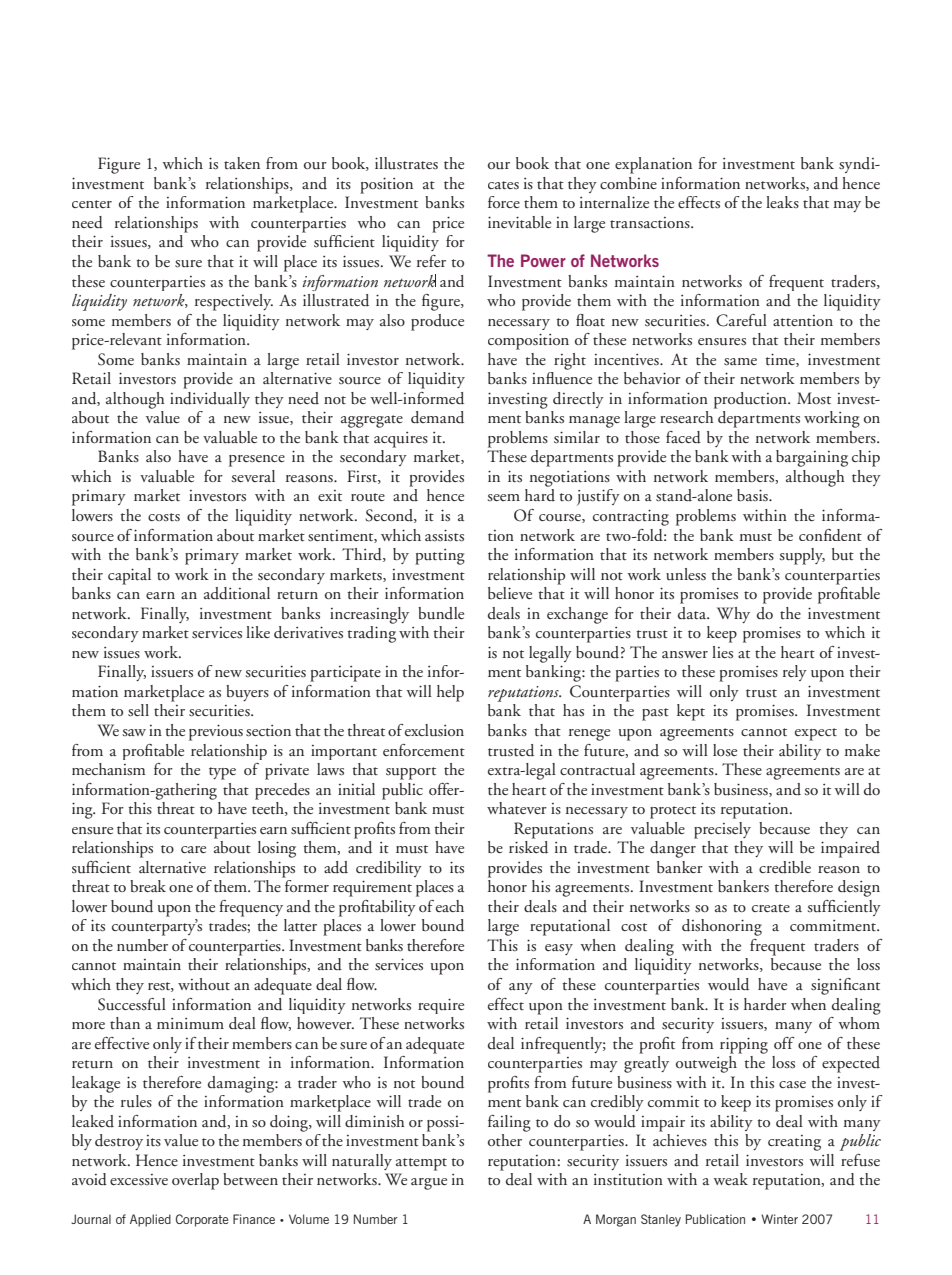 The image size is (952, 1275). What do you see at coordinates (195, 1181) in the screenshot?
I see `overlap` at bounding box center [195, 1181].
